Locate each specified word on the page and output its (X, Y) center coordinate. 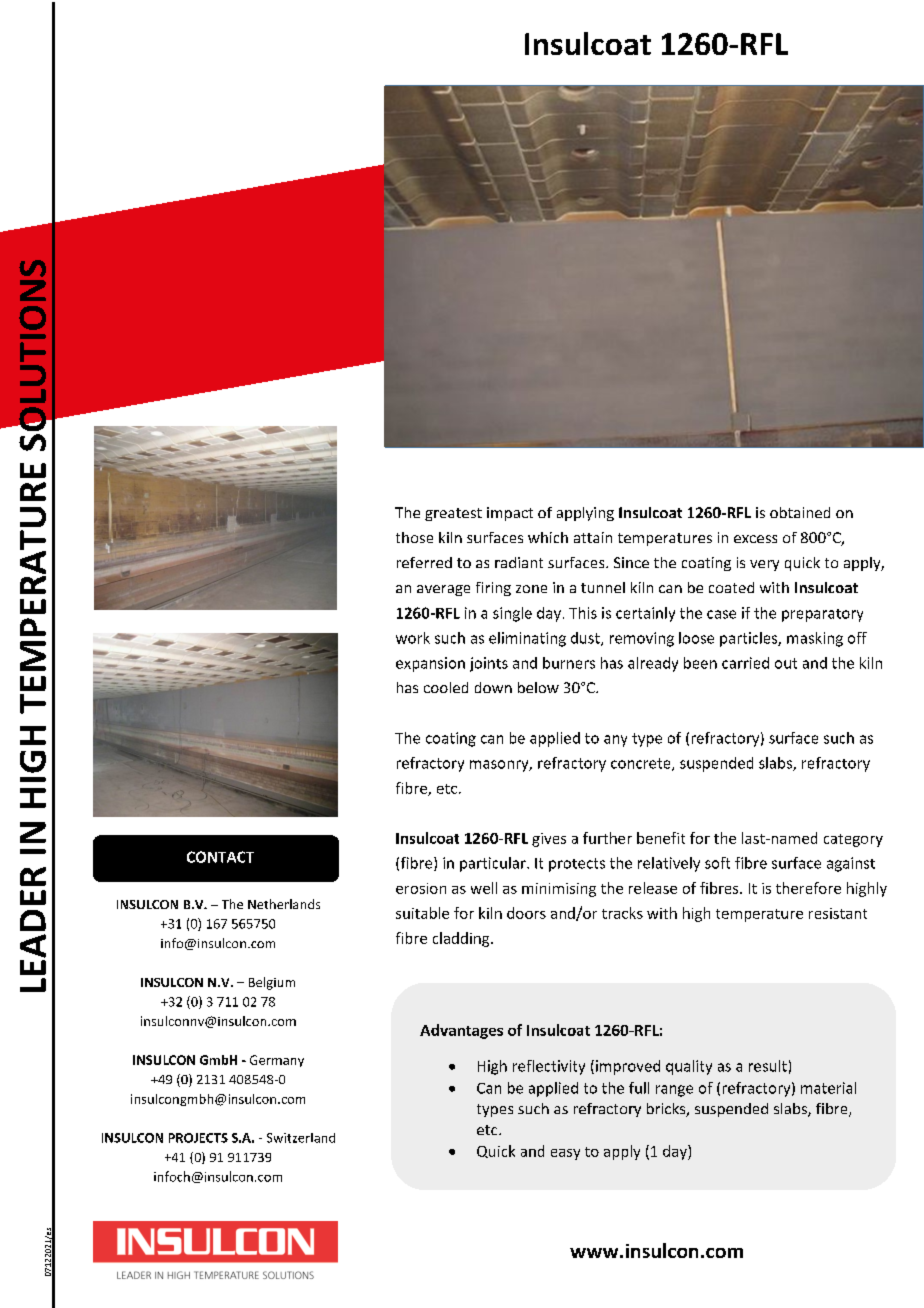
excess (755, 539)
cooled (446, 687)
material (828, 1088)
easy (565, 1154)
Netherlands (284, 904)
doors (526, 913)
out (786, 663)
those (414, 537)
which (548, 537)
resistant (838, 913)
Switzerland (301, 1138)
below (538, 687)
